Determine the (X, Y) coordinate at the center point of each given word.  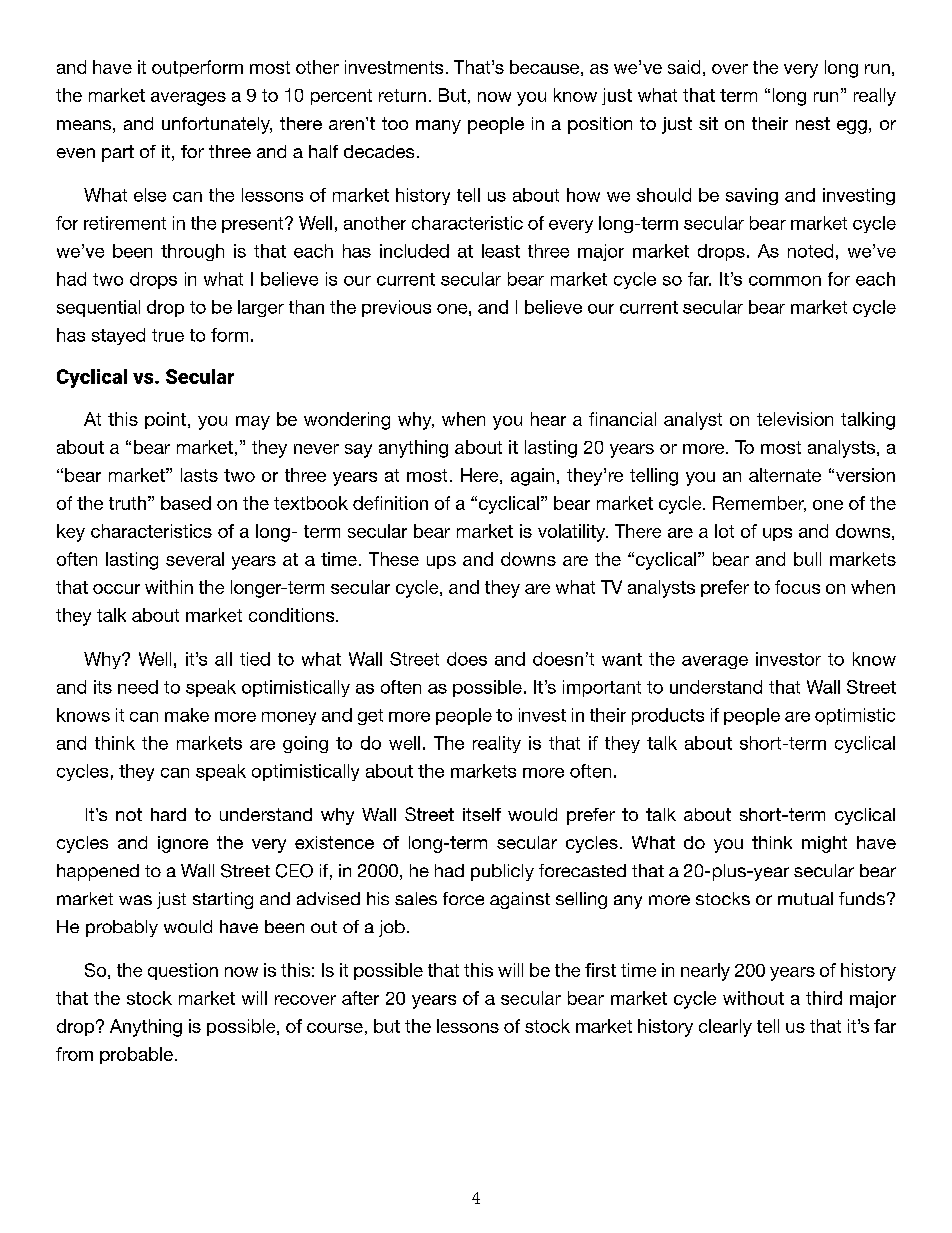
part (118, 153)
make (187, 715)
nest (813, 123)
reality (497, 744)
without (753, 998)
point (165, 420)
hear (548, 419)
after (360, 998)
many (438, 127)
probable (136, 1055)
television (795, 419)
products (668, 716)
